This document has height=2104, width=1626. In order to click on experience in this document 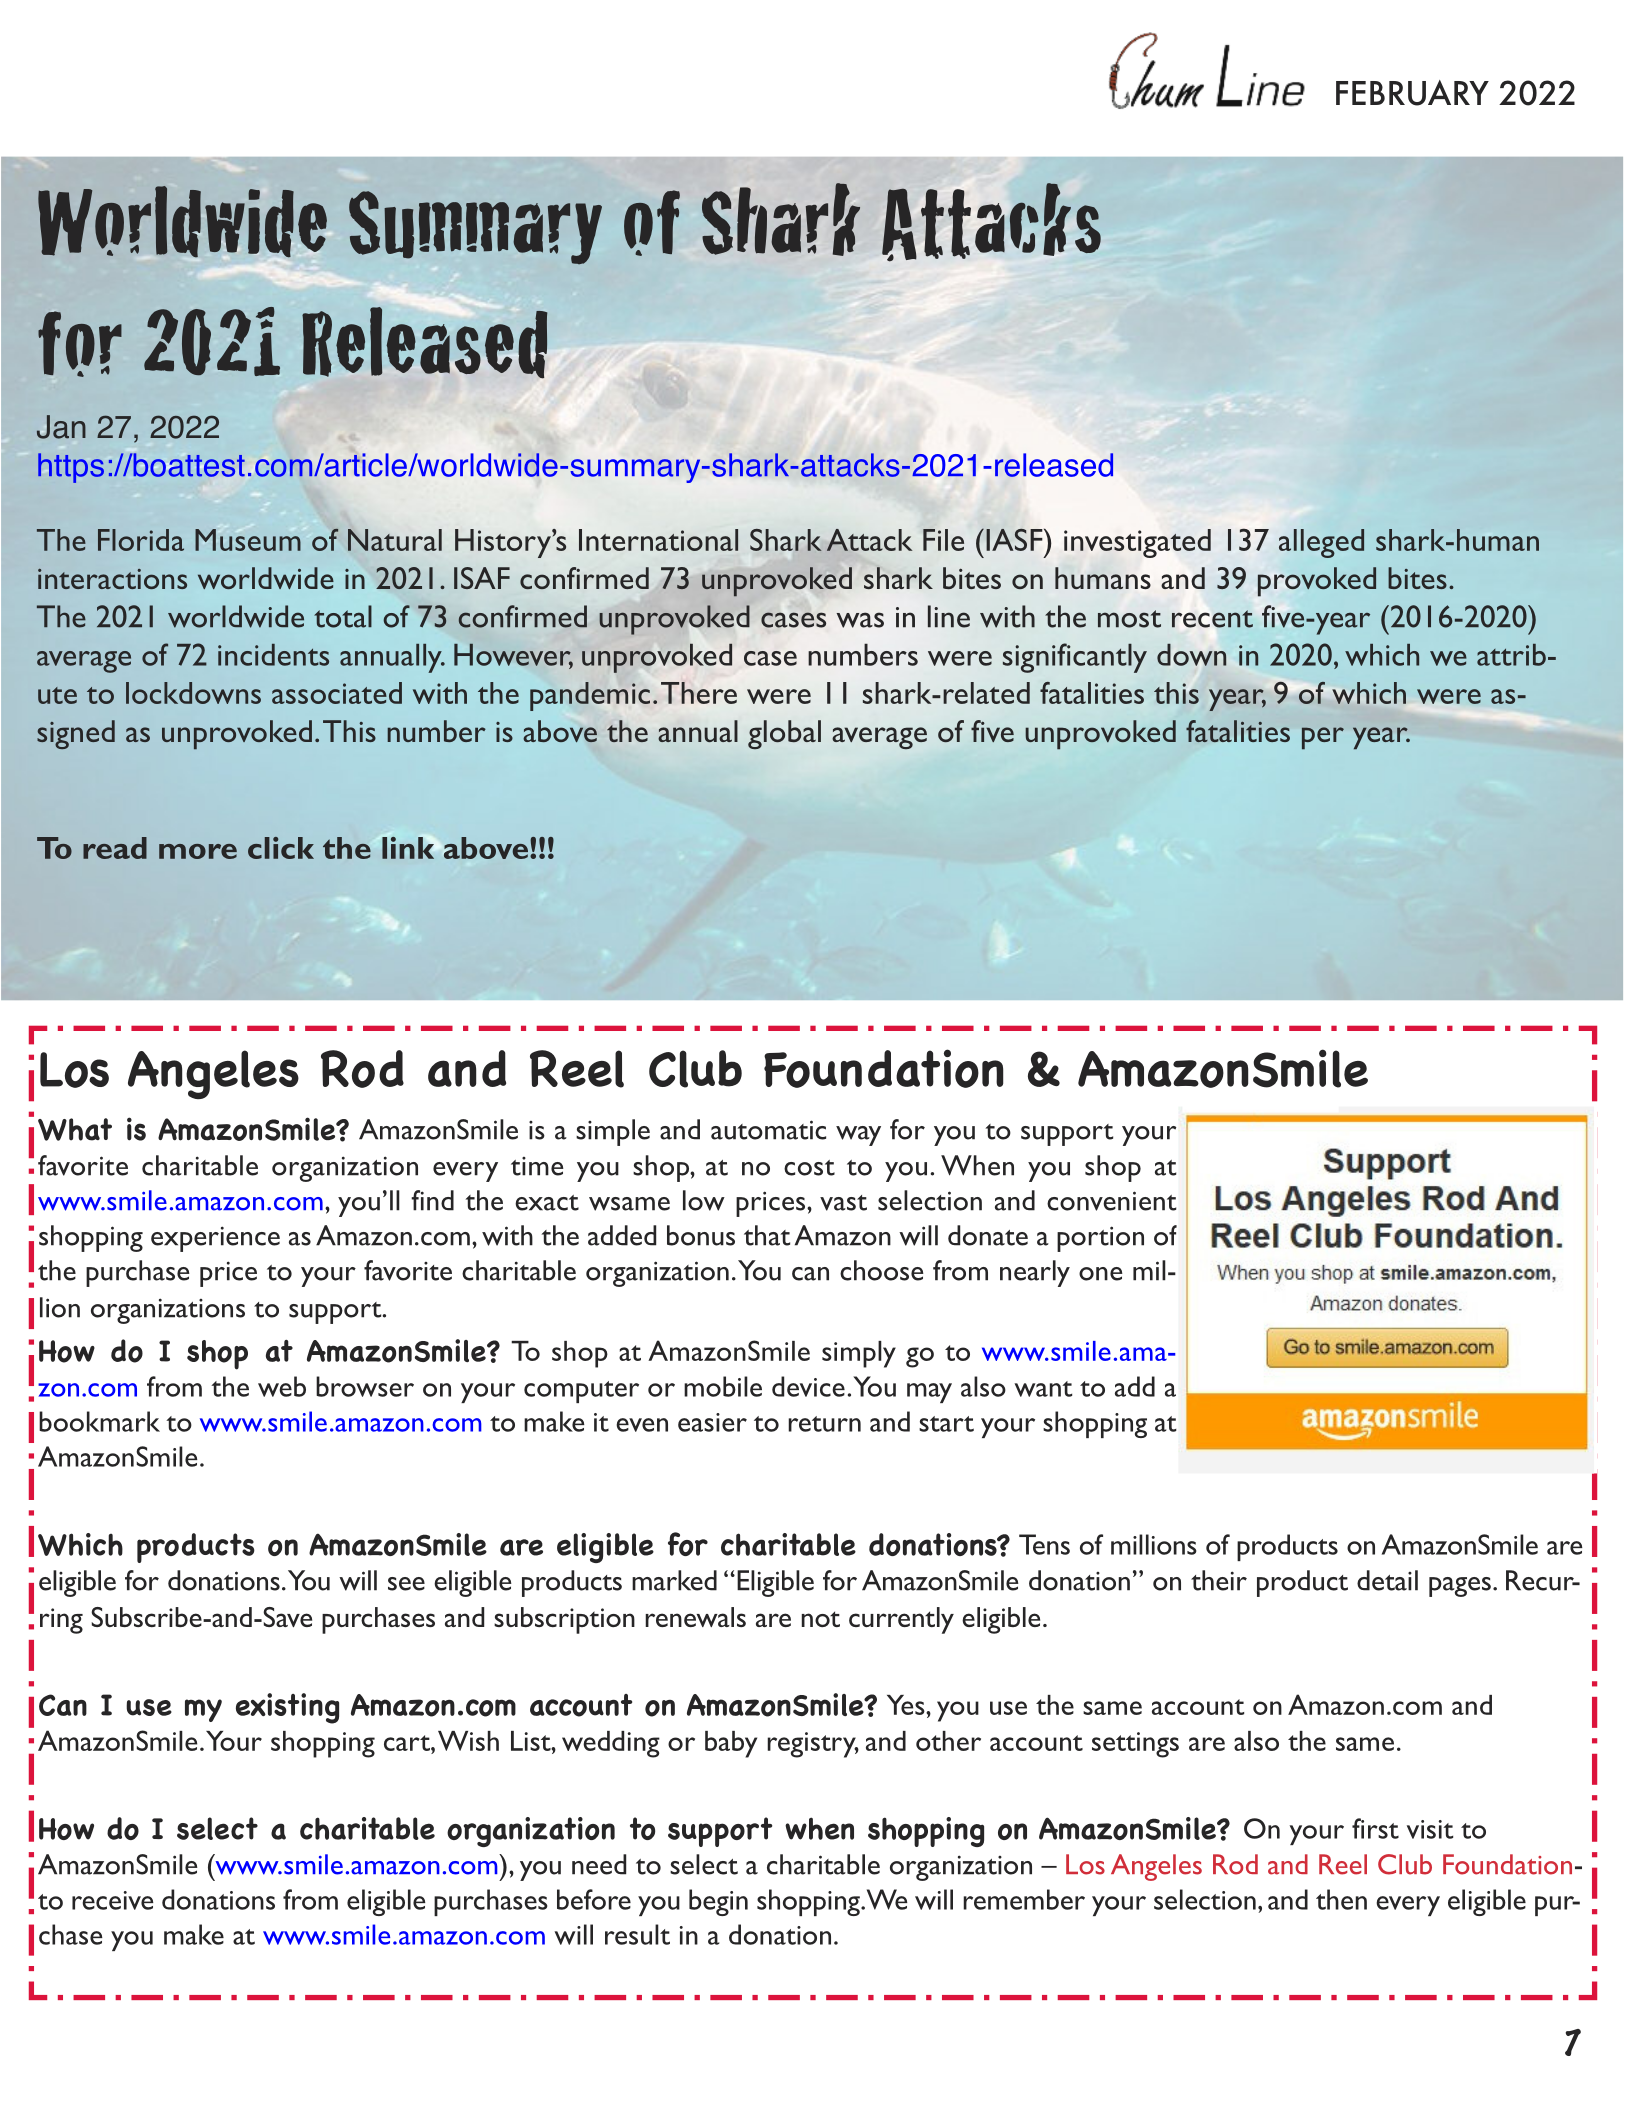, I will do `click(215, 1239)`.
